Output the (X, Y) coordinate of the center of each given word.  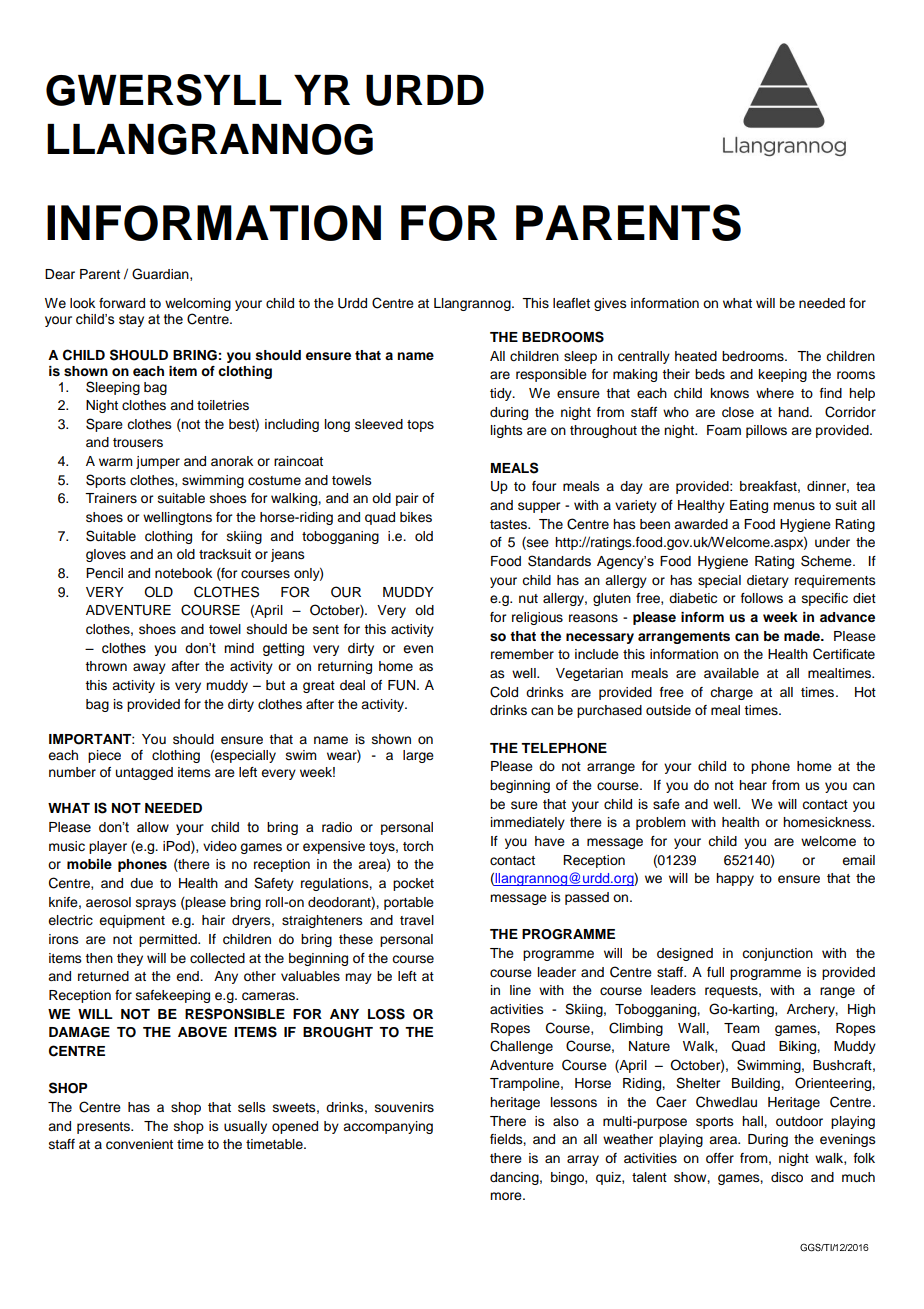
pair (407, 499)
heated (696, 356)
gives (610, 304)
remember (522, 654)
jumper (158, 462)
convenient (139, 1144)
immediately (528, 823)
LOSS (386, 1014)
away (149, 668)
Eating (749, 506)
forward (122, 303)
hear (753, 785)
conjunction (777, 954)
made (803, 636)
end (188, 976)
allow (153, 827)
